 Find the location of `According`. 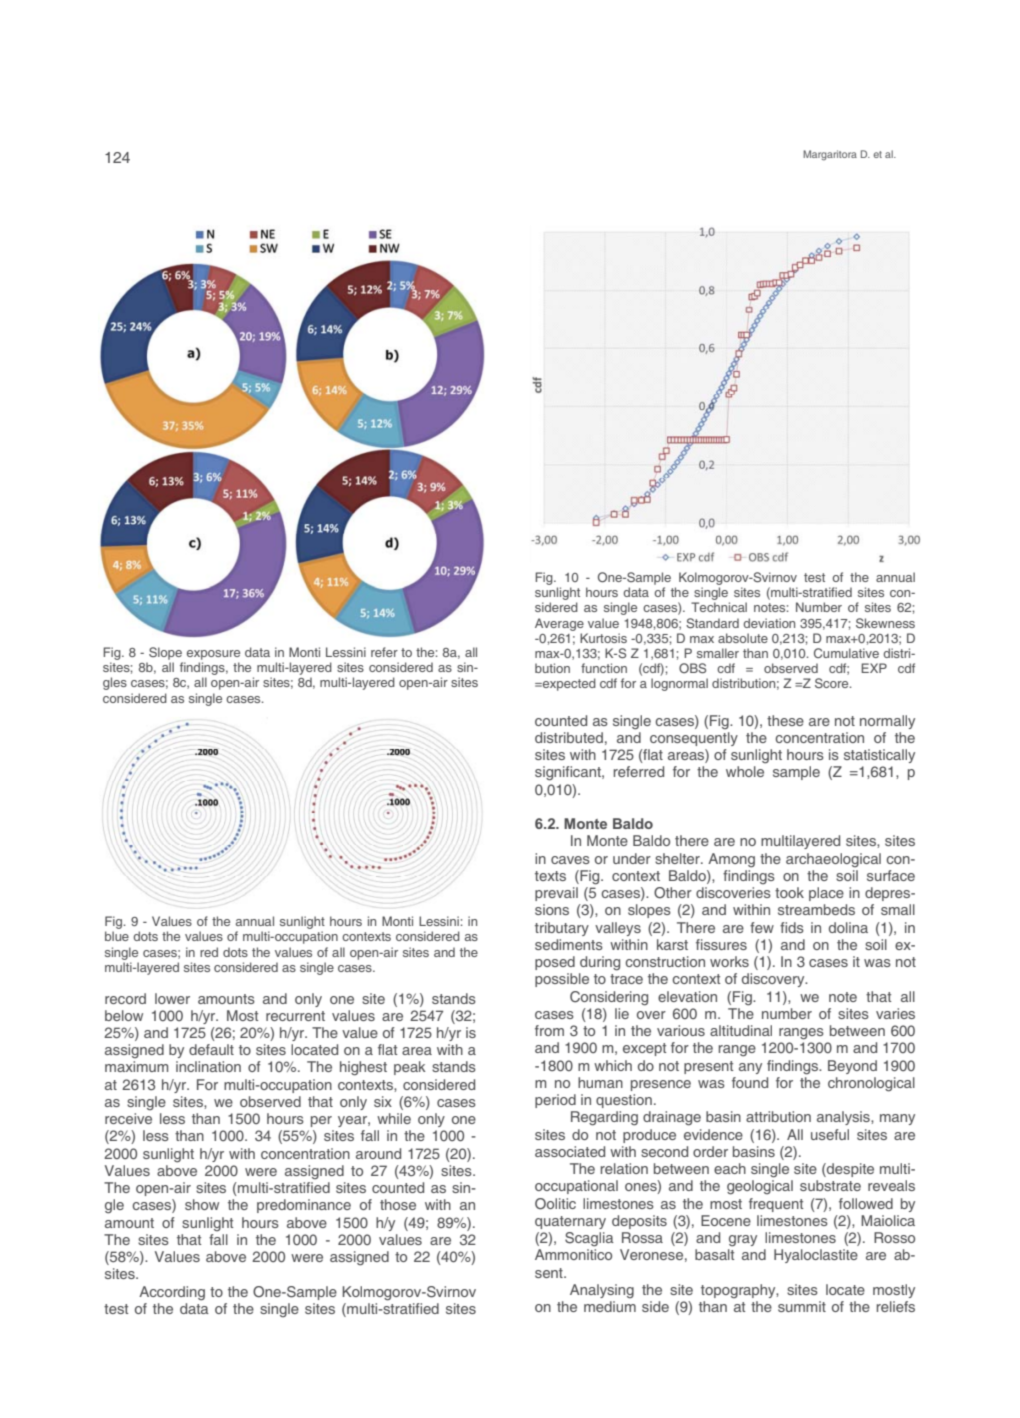

According is located at coordinates (172, 1293).
